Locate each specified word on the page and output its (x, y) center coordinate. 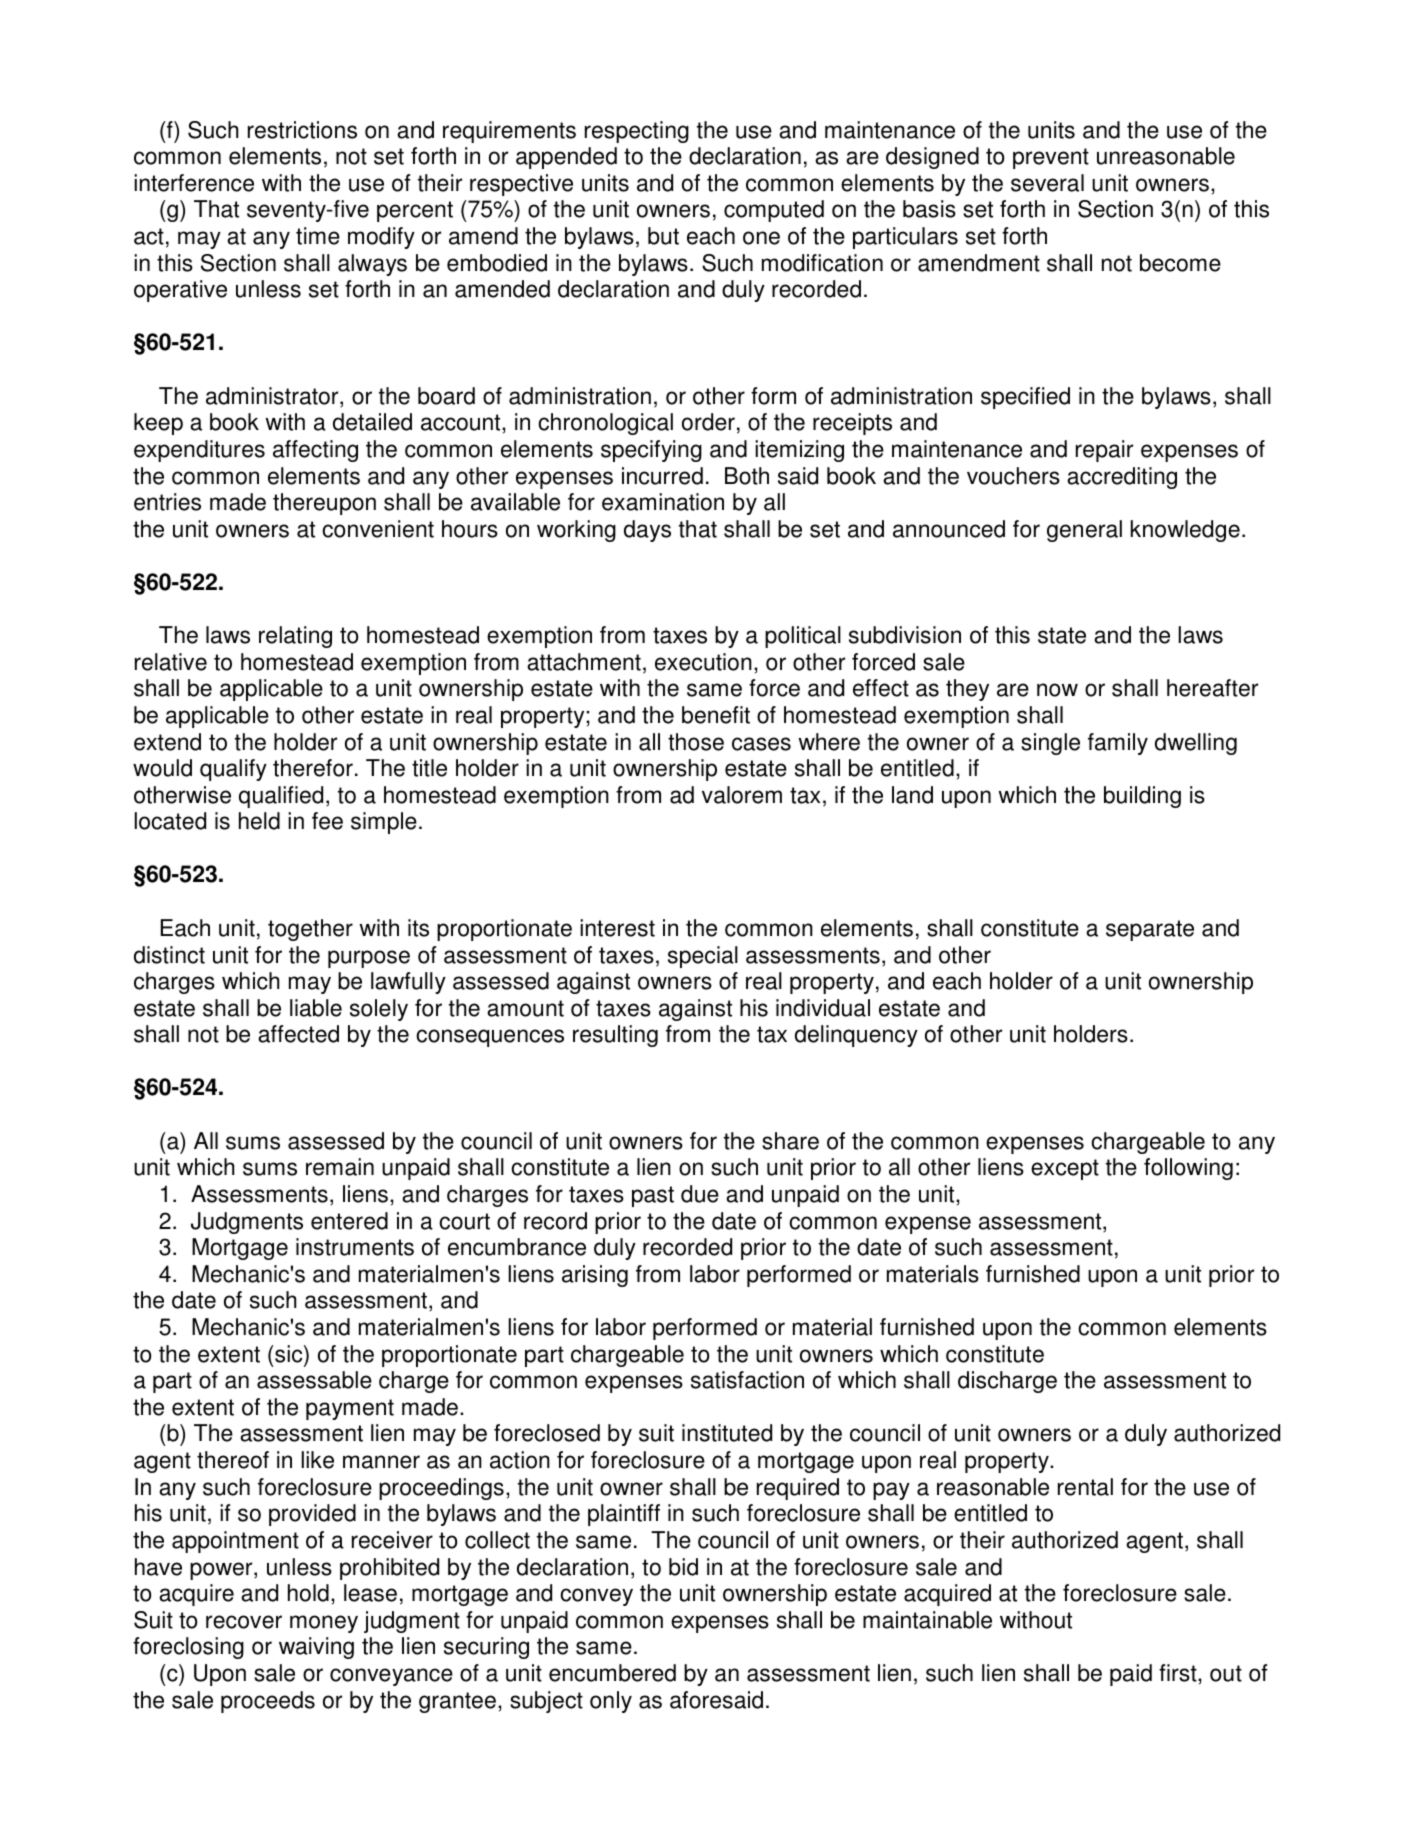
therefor (313, 768)
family (1118, 744)
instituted (727, 1433)
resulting (615, 1036)
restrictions (302, 130)
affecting (315, 451)
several (1047, 183)
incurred (662, 476)
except (1065, 1169)
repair (1104, 451)
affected (298, 1034)
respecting (637, 132)
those (696, 742)
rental (1085, 1487)
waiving (316, 1648)
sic (289, 1354)
